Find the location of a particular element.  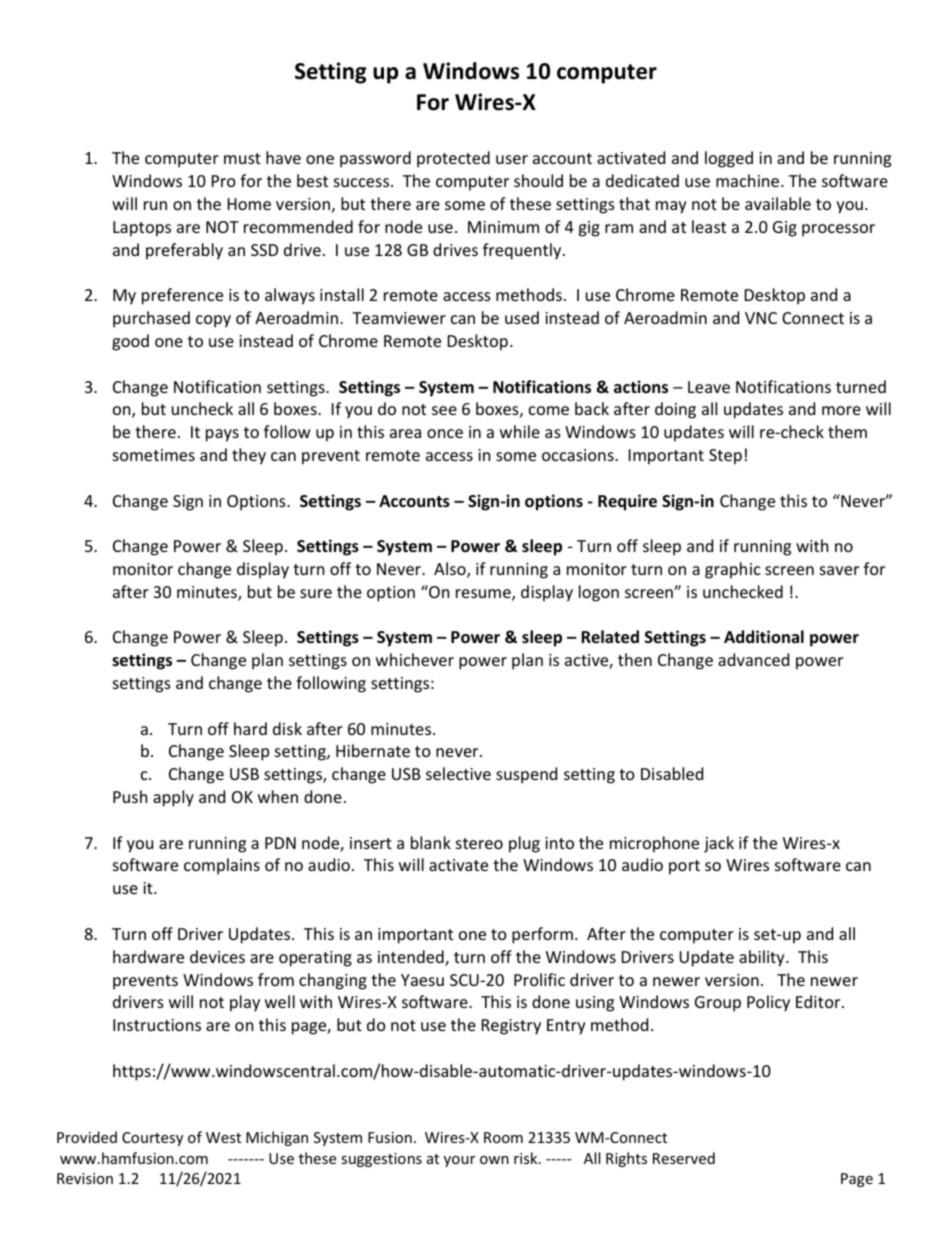

protected is located at coordinates (453, 159).
